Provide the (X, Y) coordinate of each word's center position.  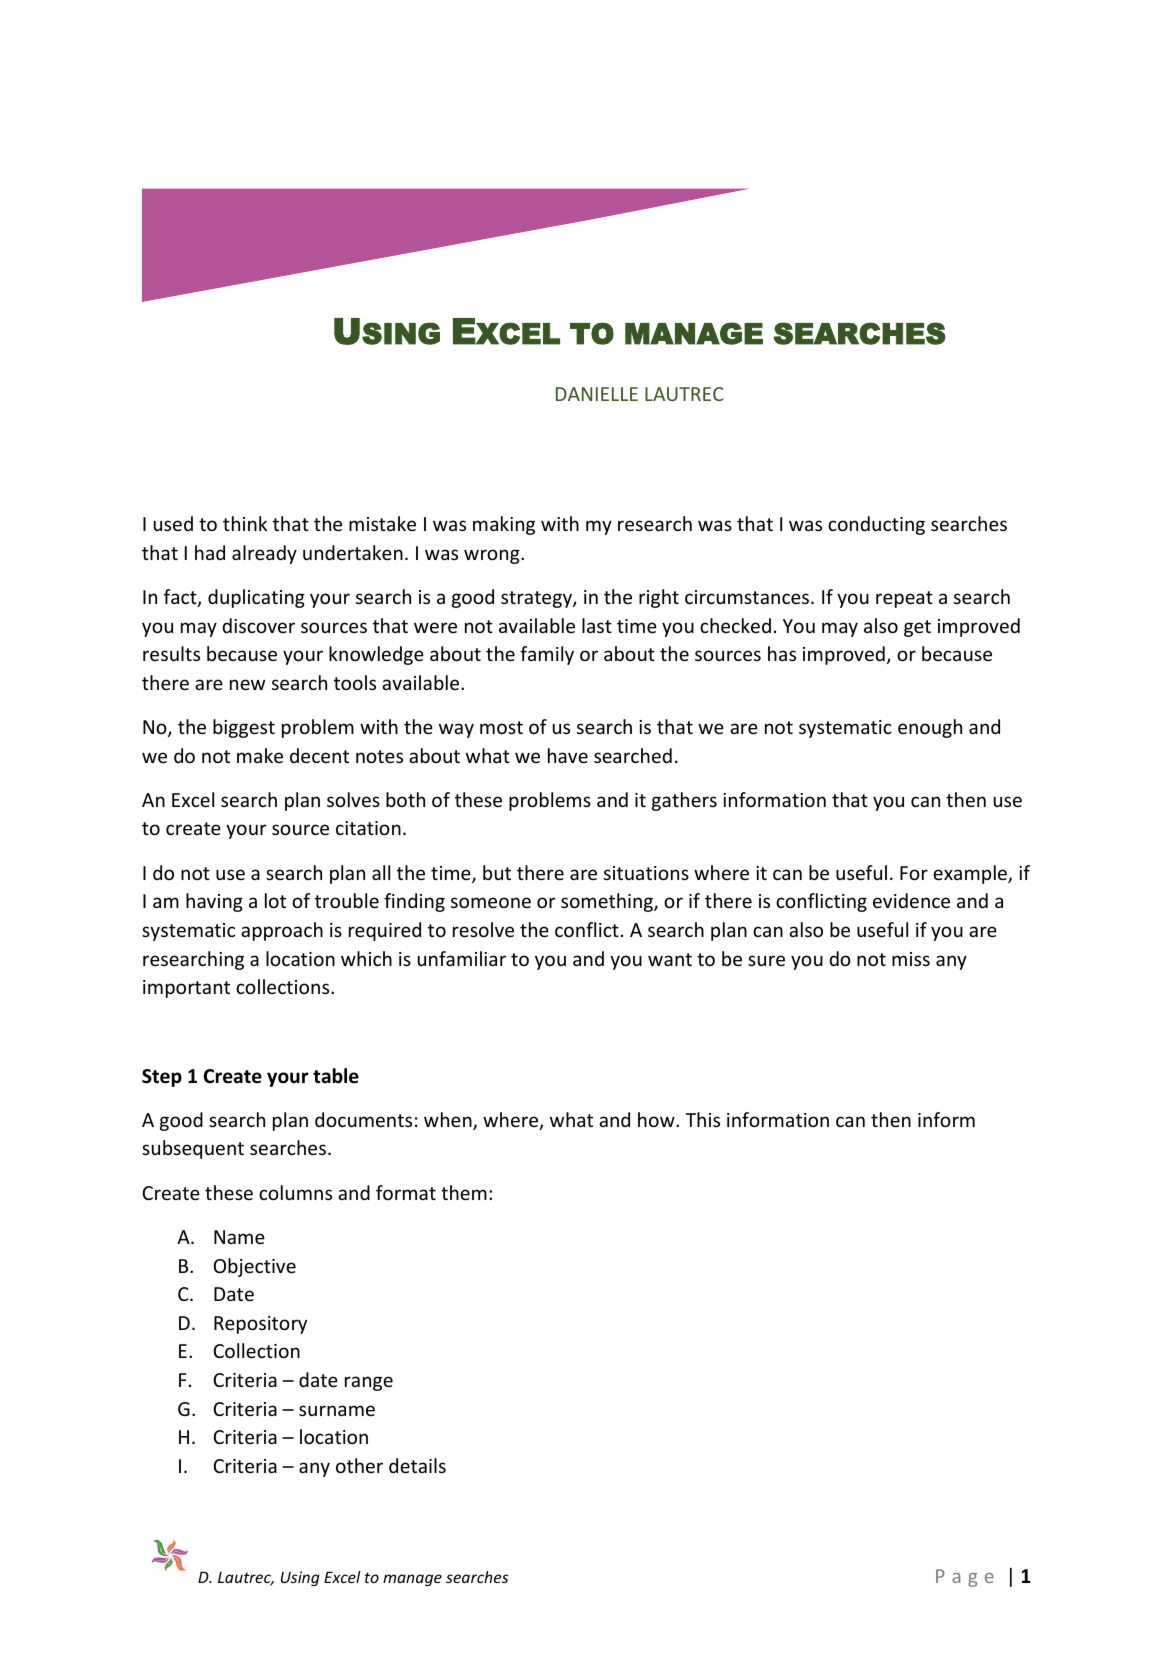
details (417, 1465)
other (359, 1465)
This (702, 1119)
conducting (876, 525)
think (245, 523)
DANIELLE (597, 394)
